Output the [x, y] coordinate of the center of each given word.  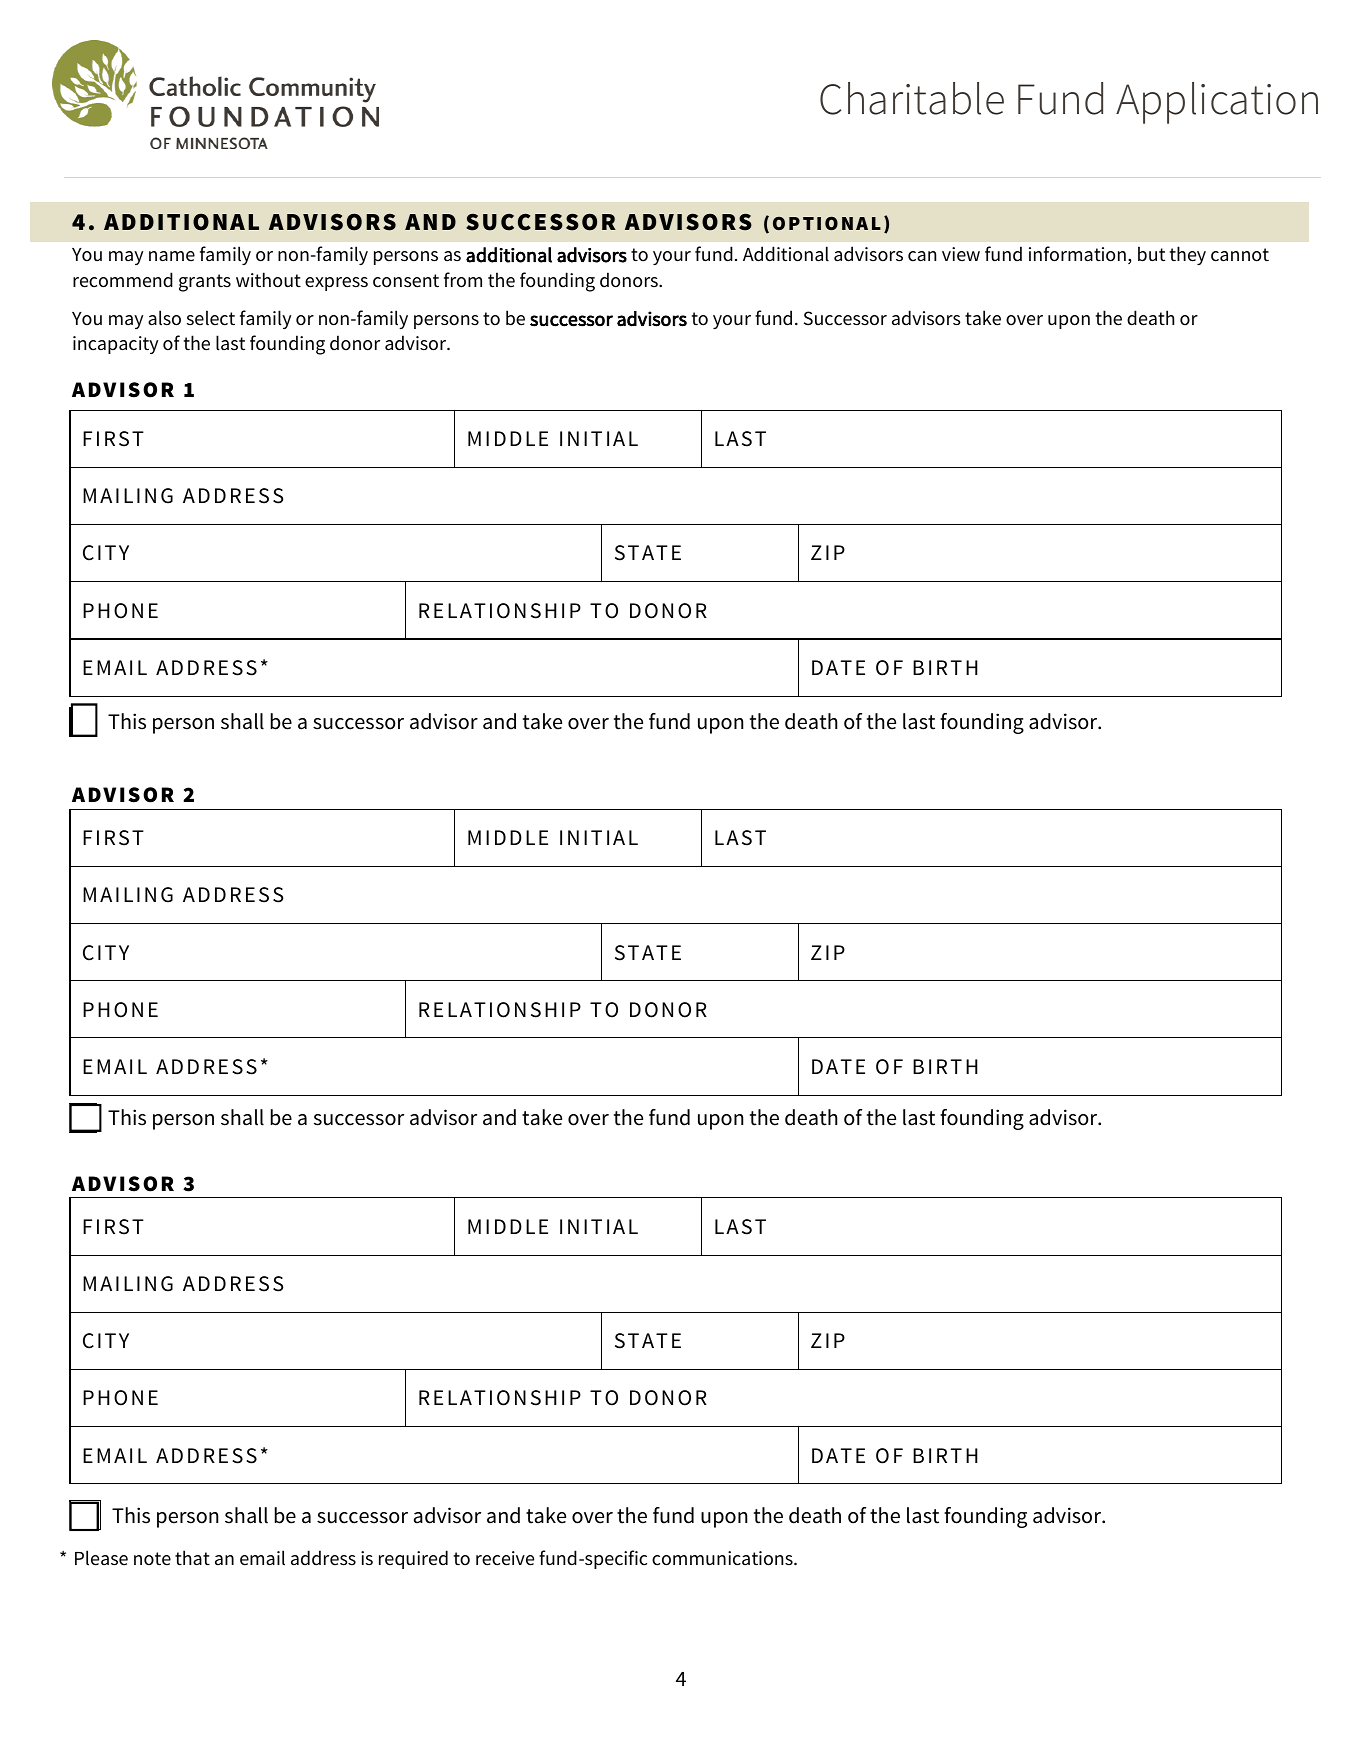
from [463, 280]
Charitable [912, 98]
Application [1217, 103]
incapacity [115, 345]
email [262, 1558]
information [1077, 254]
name [172, 256]
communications [723, 1558]
